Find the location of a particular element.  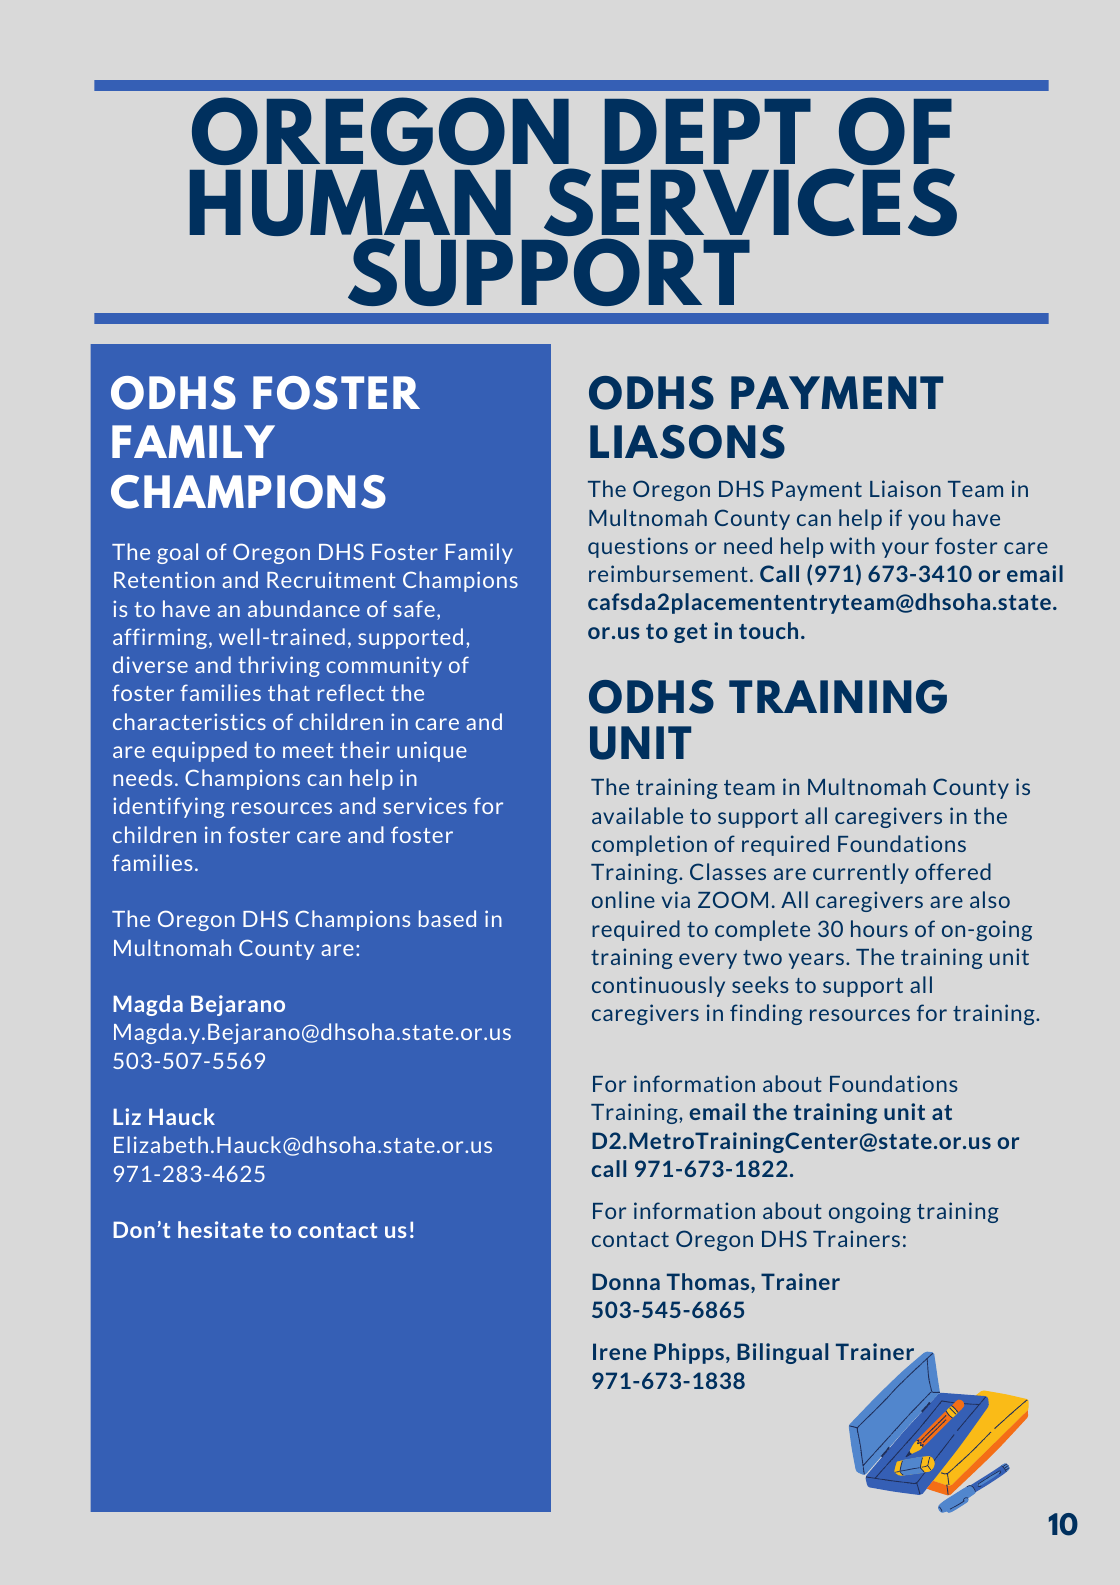

online is located at coordinates (623, 899).
